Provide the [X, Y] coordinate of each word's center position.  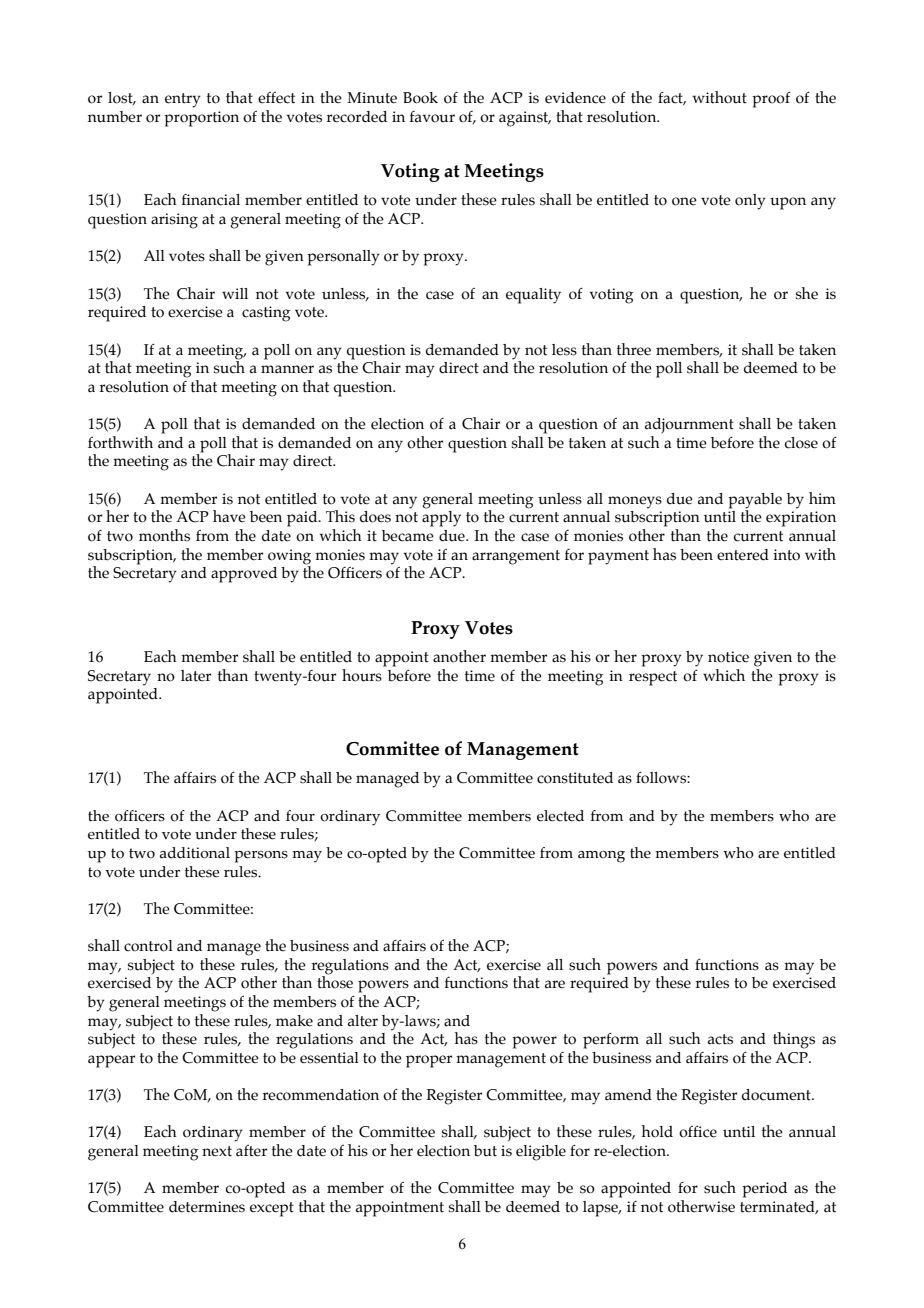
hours [363, 674]
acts [720, 1039]
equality [533, 296]
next [217, 1151]
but [485, 1151]
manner [287, 369]
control [148, 946]
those [335, 981]
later [196, 676]
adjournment [689, 426]
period [764, 1190]
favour [432, 117]
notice [728, 657]
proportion [201, 119]
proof [771, 100]
